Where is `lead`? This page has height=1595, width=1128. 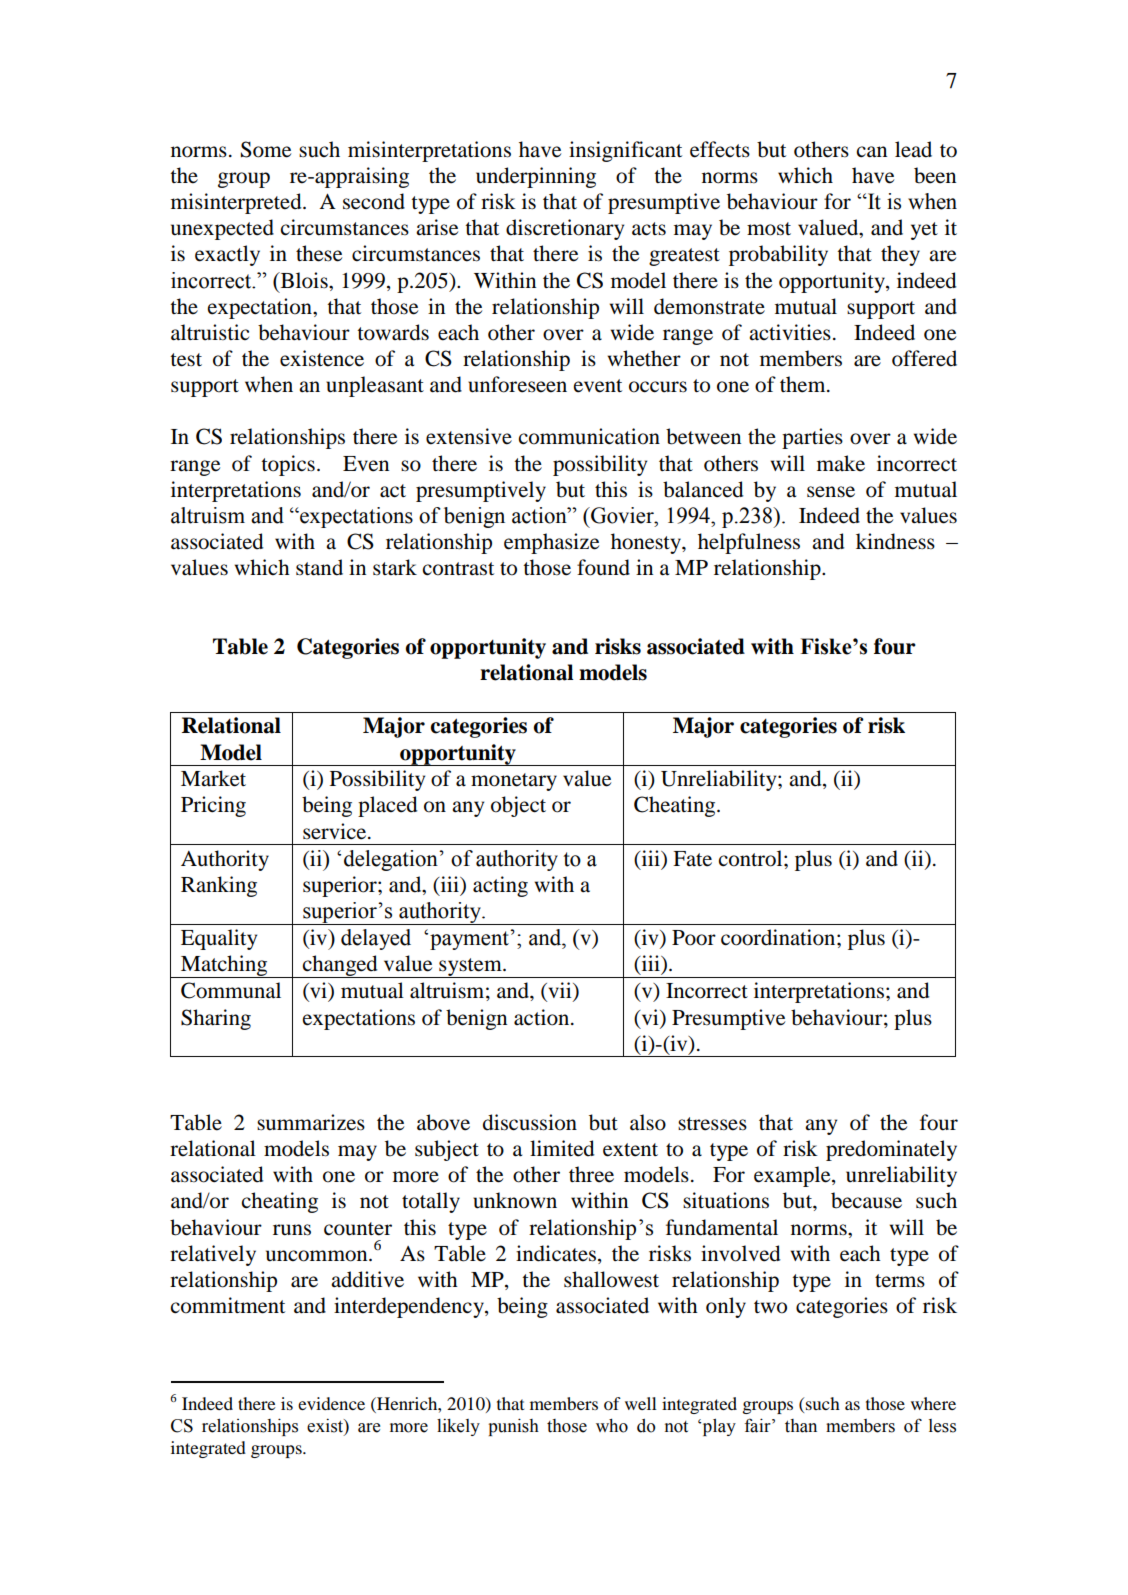
lead is located at coordinates (913, 149).
